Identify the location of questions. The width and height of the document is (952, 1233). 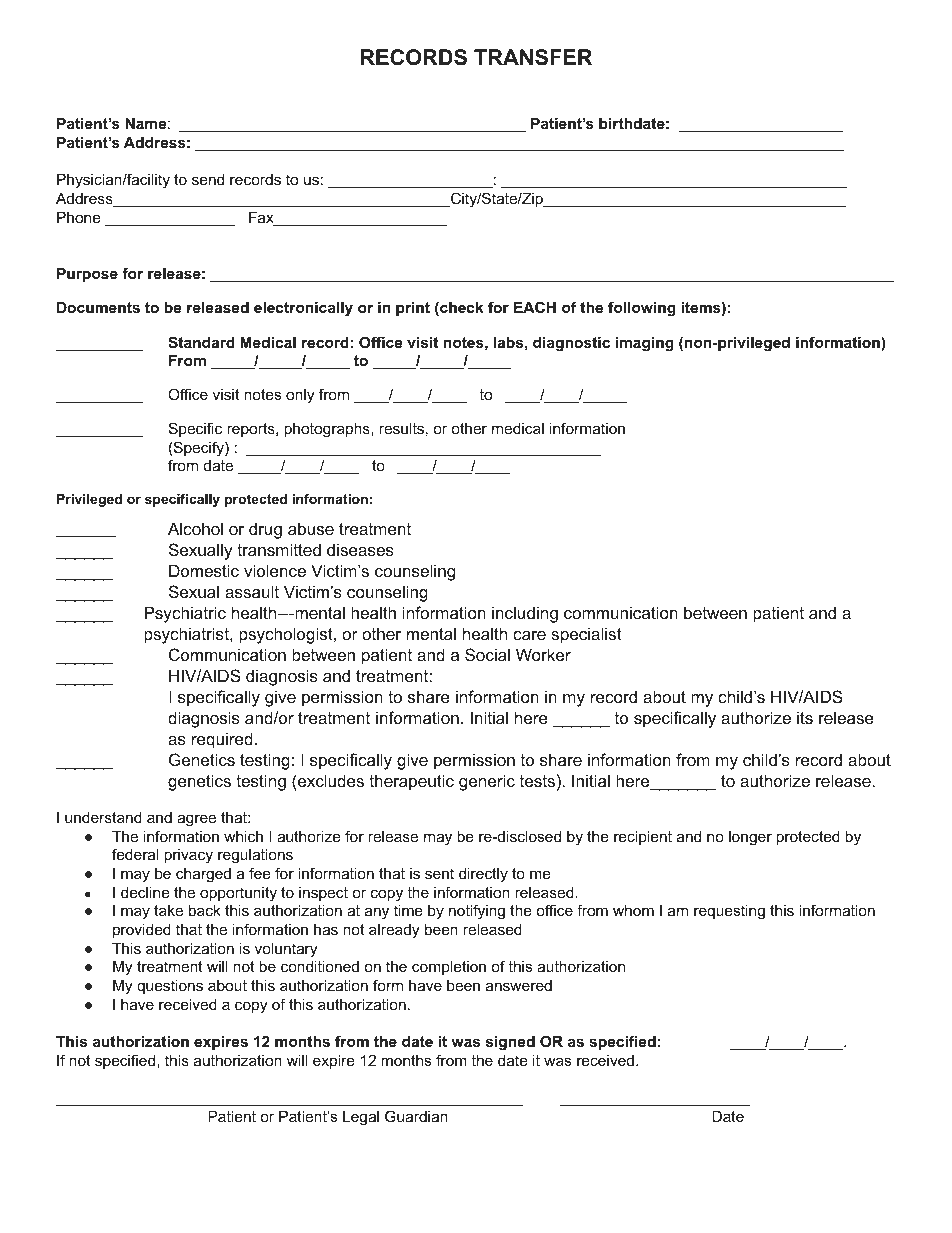
(170, 987).
